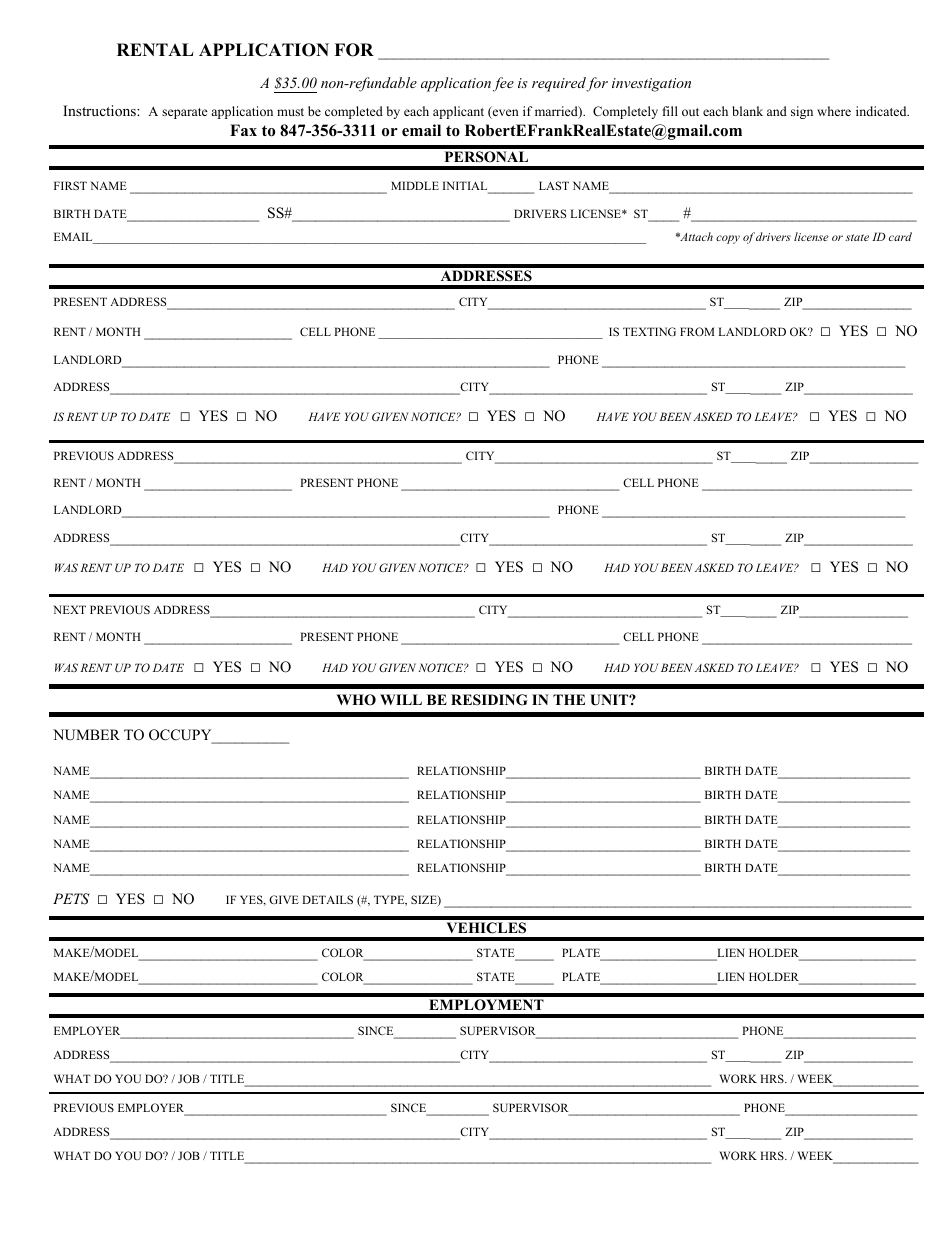 This screenshot has height=1233, width=952. I want to click on FROM, so click(697, 331).
